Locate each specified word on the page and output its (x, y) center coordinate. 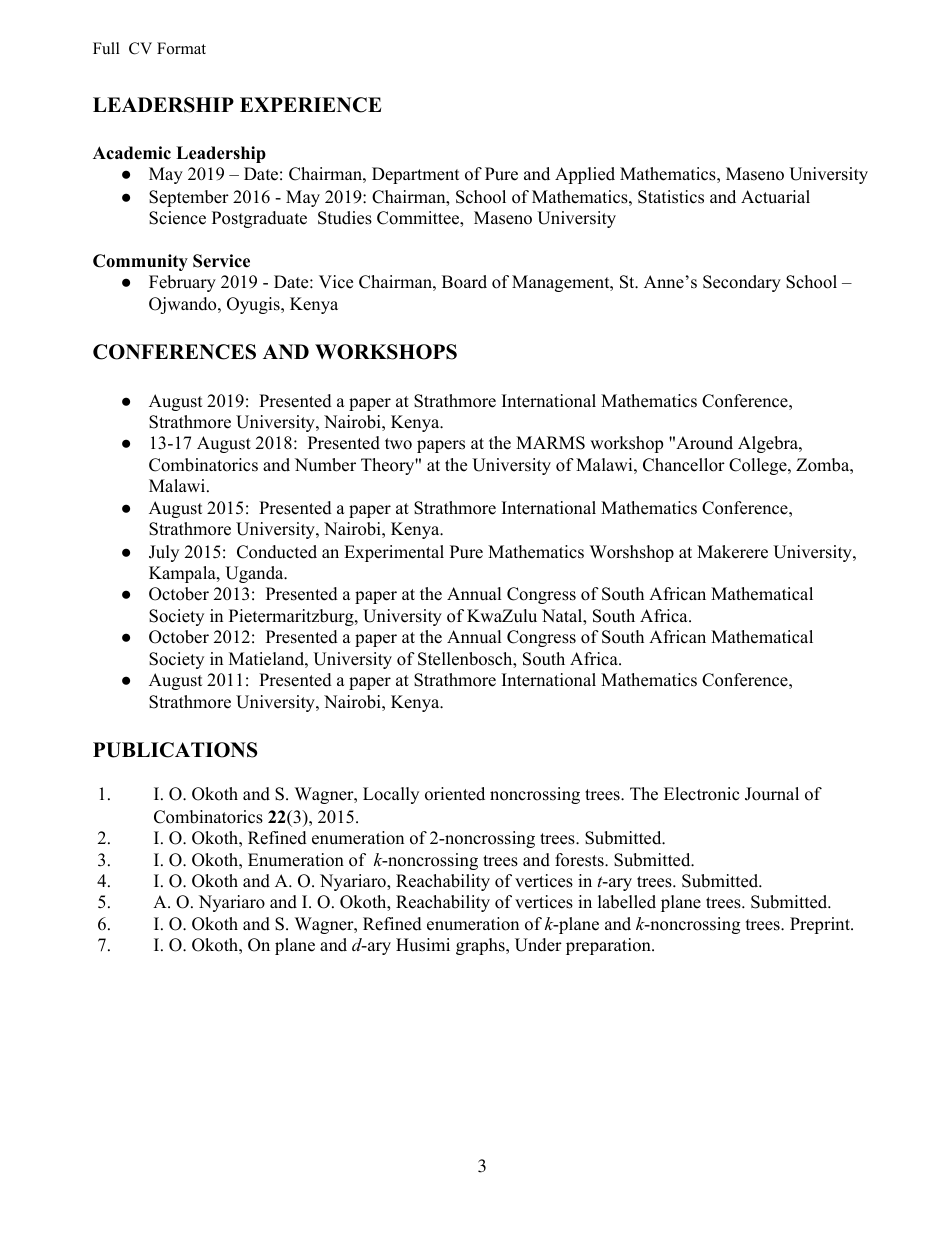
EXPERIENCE (310, 105)
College (759, 466)
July (164, 553)
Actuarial (775, 197)
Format (181, 48)
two (398, 444)
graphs (481, 946)
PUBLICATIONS (175, 750)
